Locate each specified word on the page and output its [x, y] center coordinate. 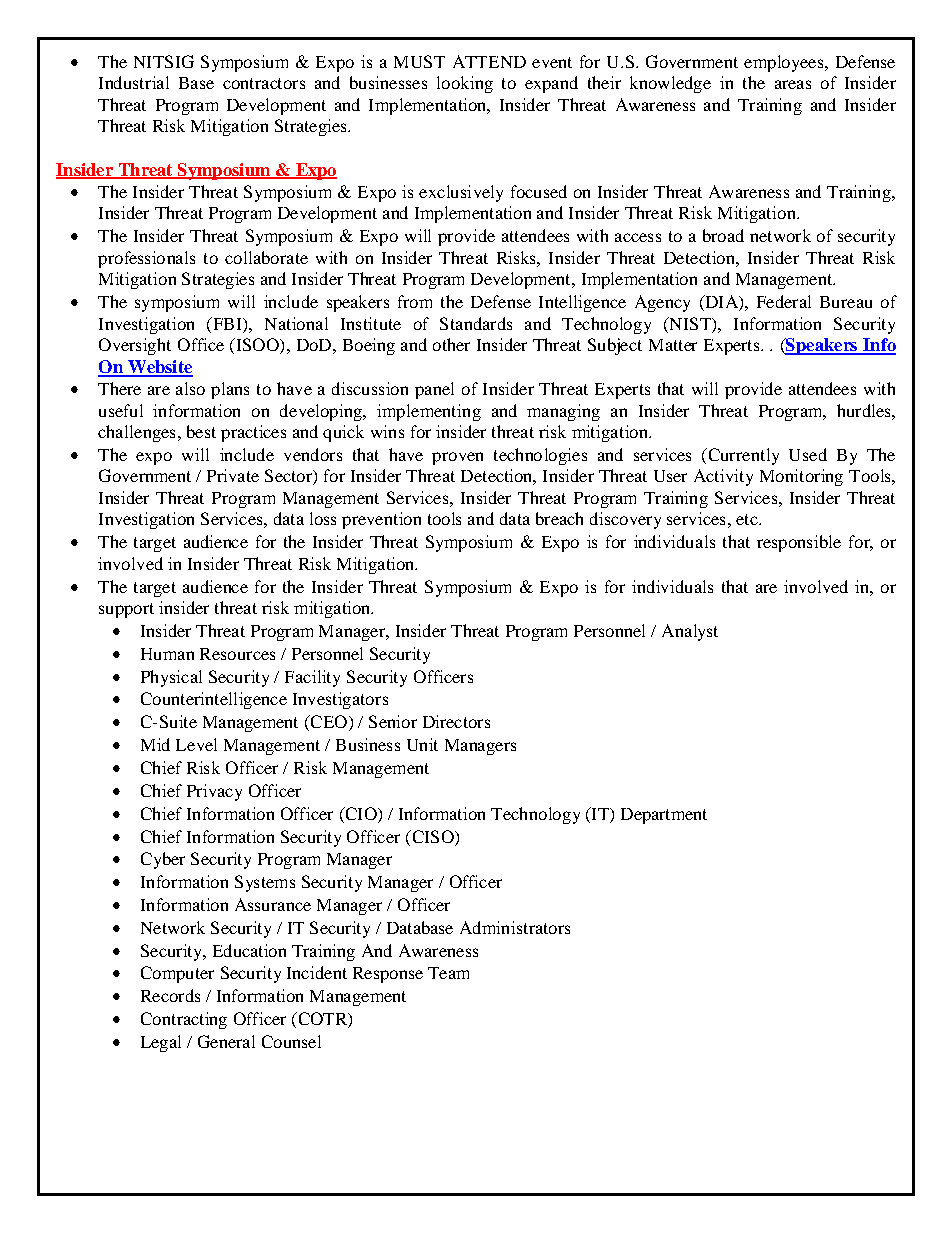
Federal [784, 301]
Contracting [184, 1020]
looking [465, 84]
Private [233, 475]
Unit [422, 744]
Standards [476, 323]
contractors [264, 83]
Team [448, 973]
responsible [799, 543]
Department [664, 816]
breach [559, 518]
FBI [227, 323]
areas [793, 84]
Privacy [214, 792]
